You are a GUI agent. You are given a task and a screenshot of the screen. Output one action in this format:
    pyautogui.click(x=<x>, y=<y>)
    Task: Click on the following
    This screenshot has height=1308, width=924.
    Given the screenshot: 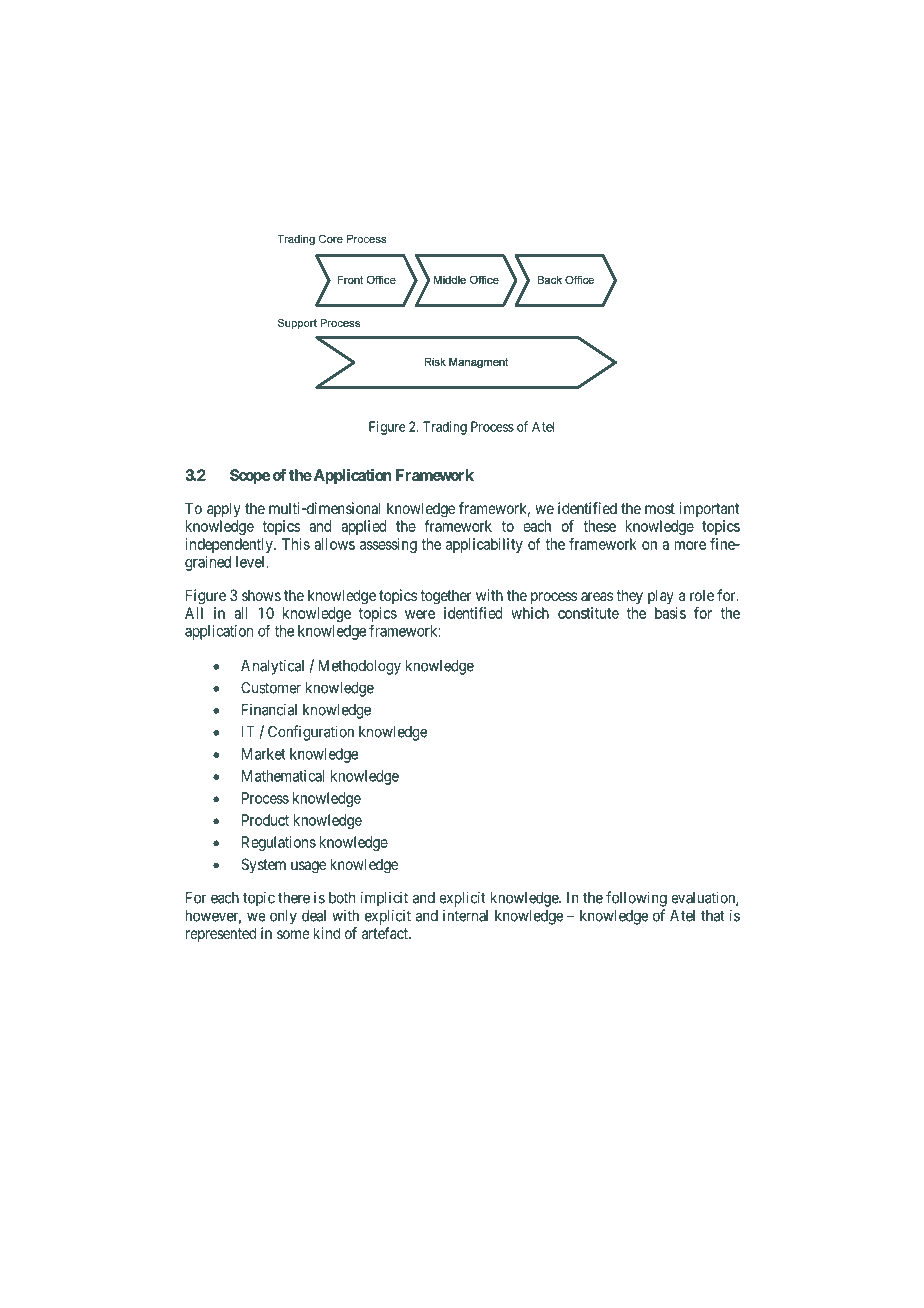 What is the action you would take?
    pyautogui.click(x=636, y=899)
